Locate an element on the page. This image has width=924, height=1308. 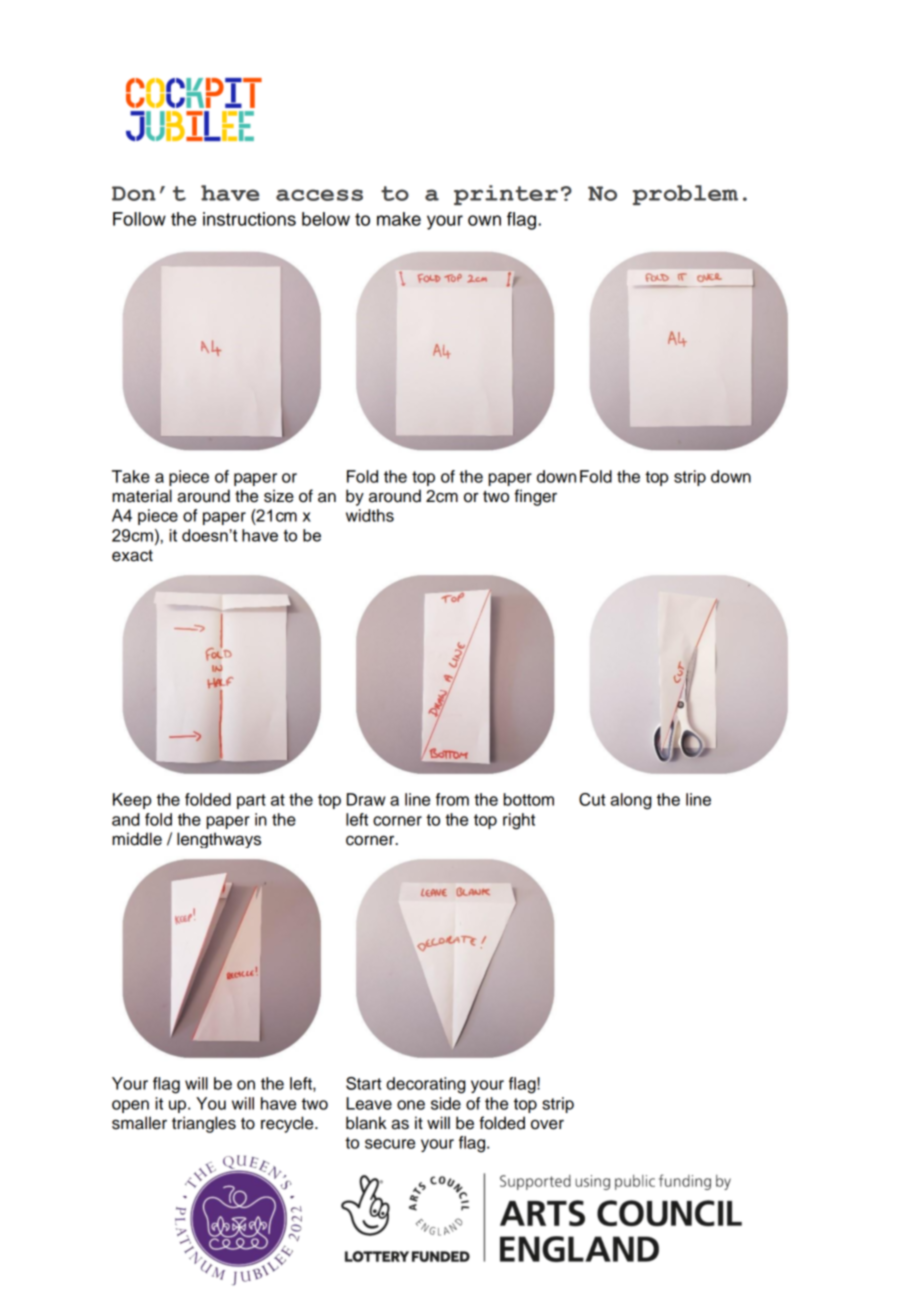
Take is located at coordinates (131, 476).
